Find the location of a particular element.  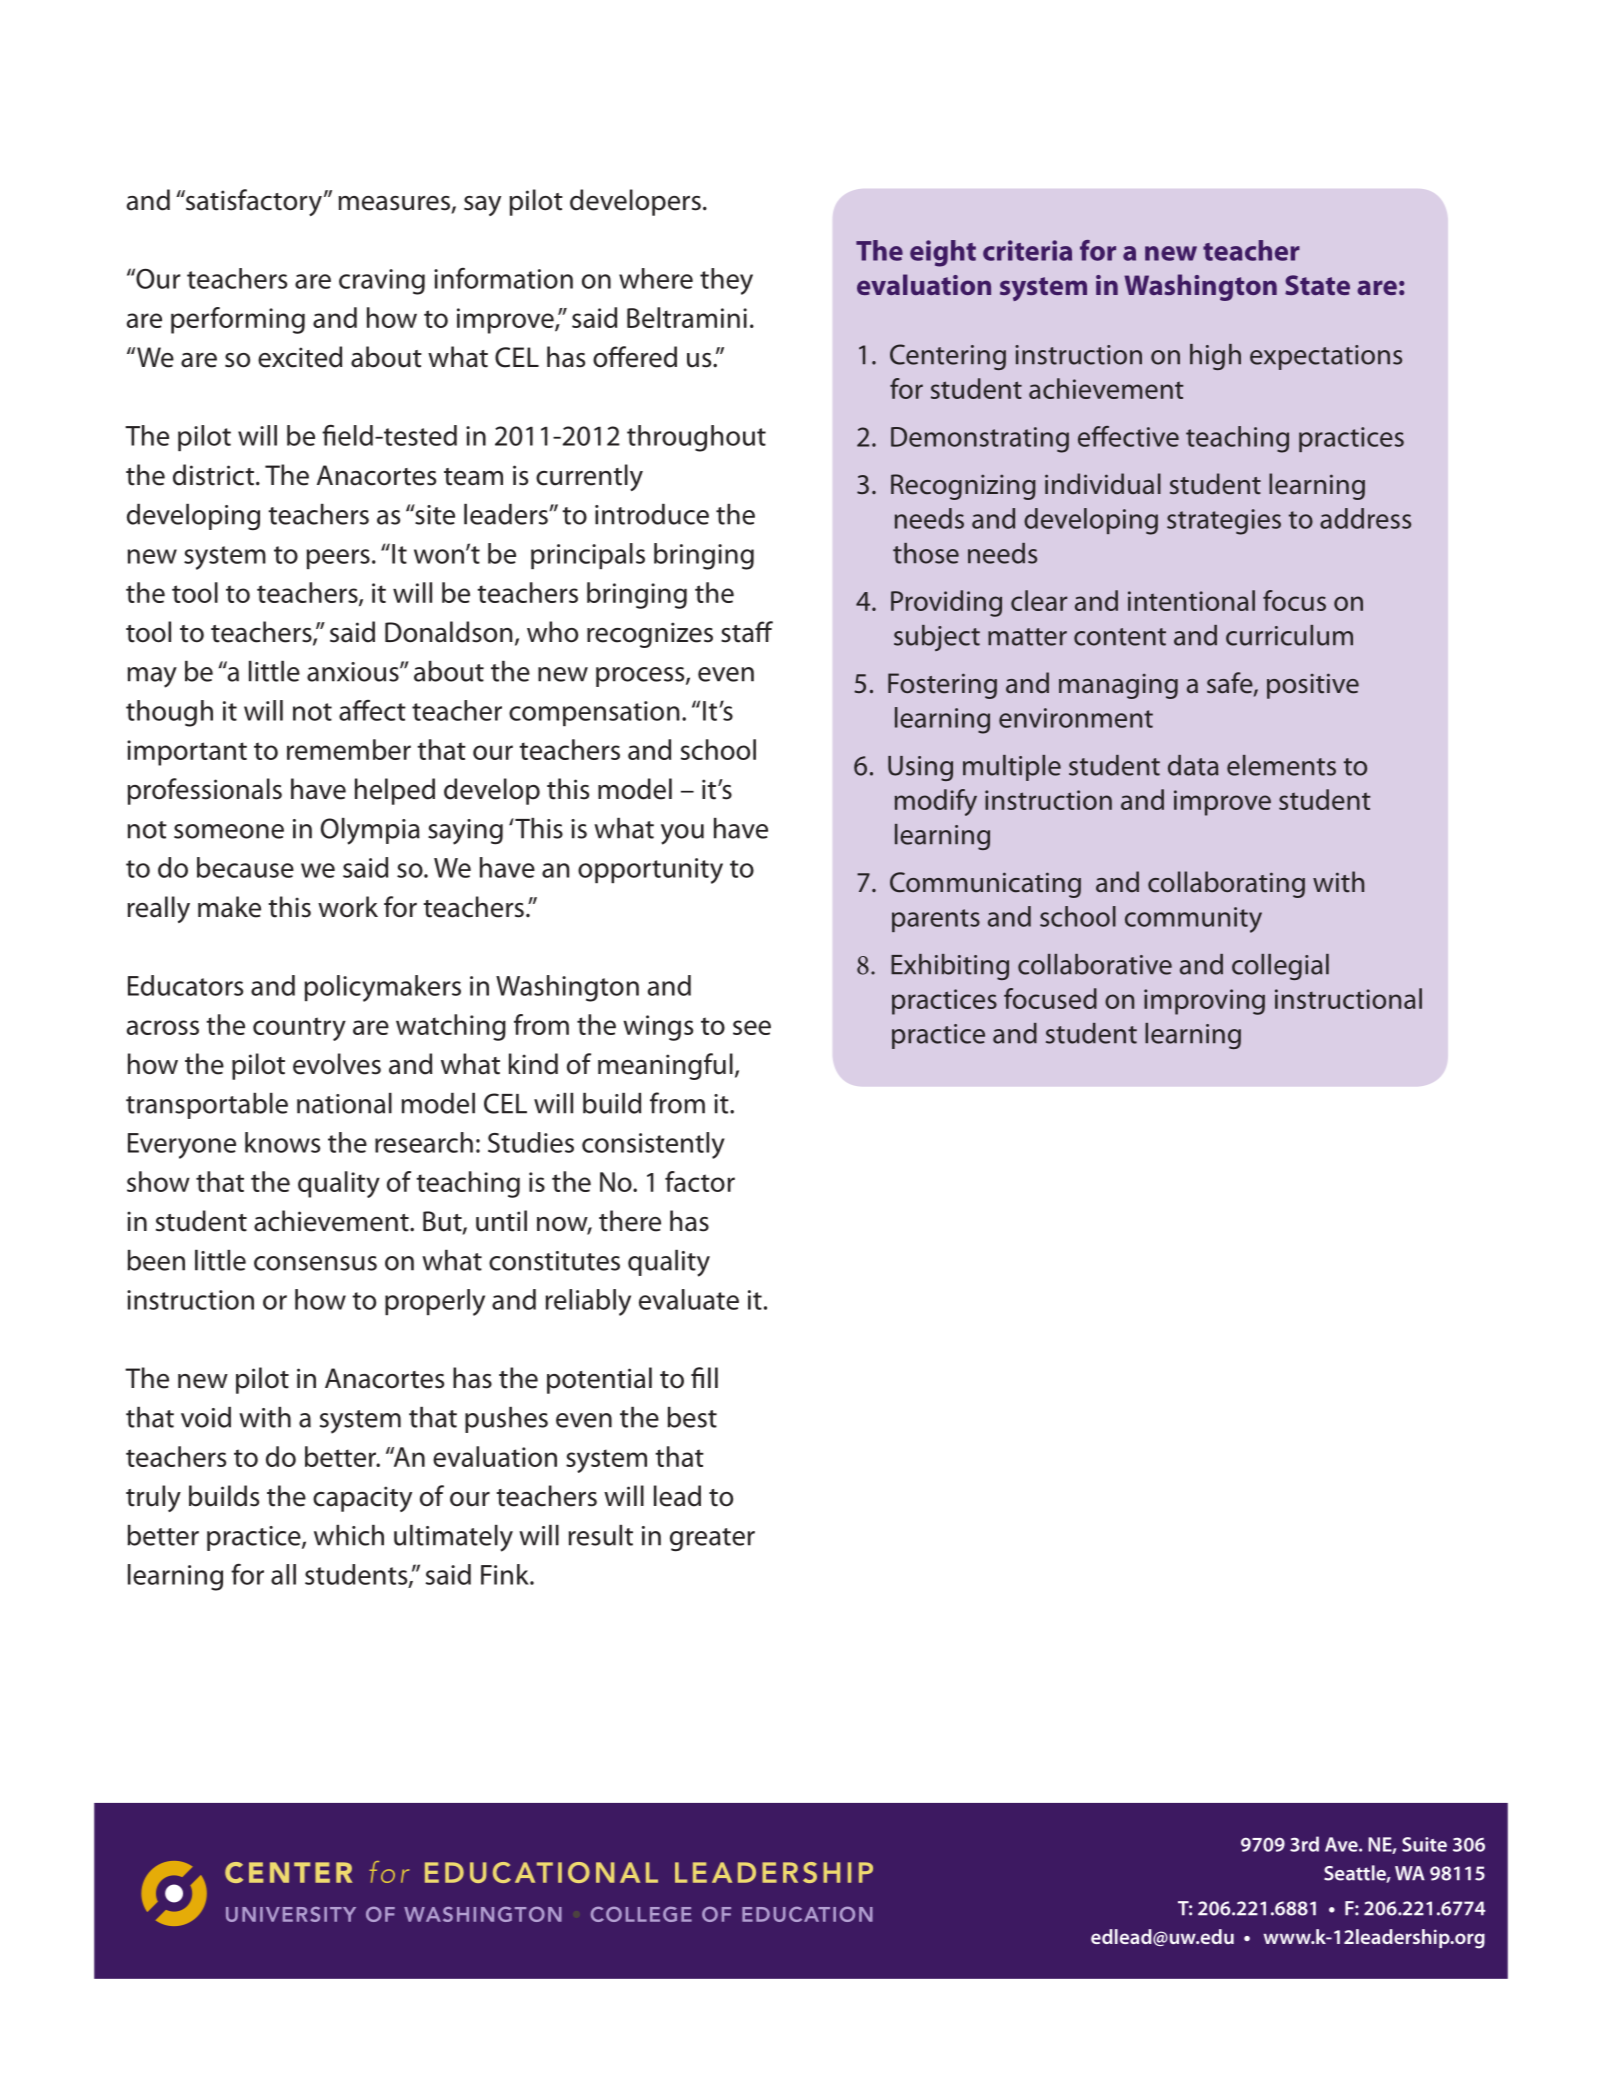

State is located at coordinates (1317, 285).
